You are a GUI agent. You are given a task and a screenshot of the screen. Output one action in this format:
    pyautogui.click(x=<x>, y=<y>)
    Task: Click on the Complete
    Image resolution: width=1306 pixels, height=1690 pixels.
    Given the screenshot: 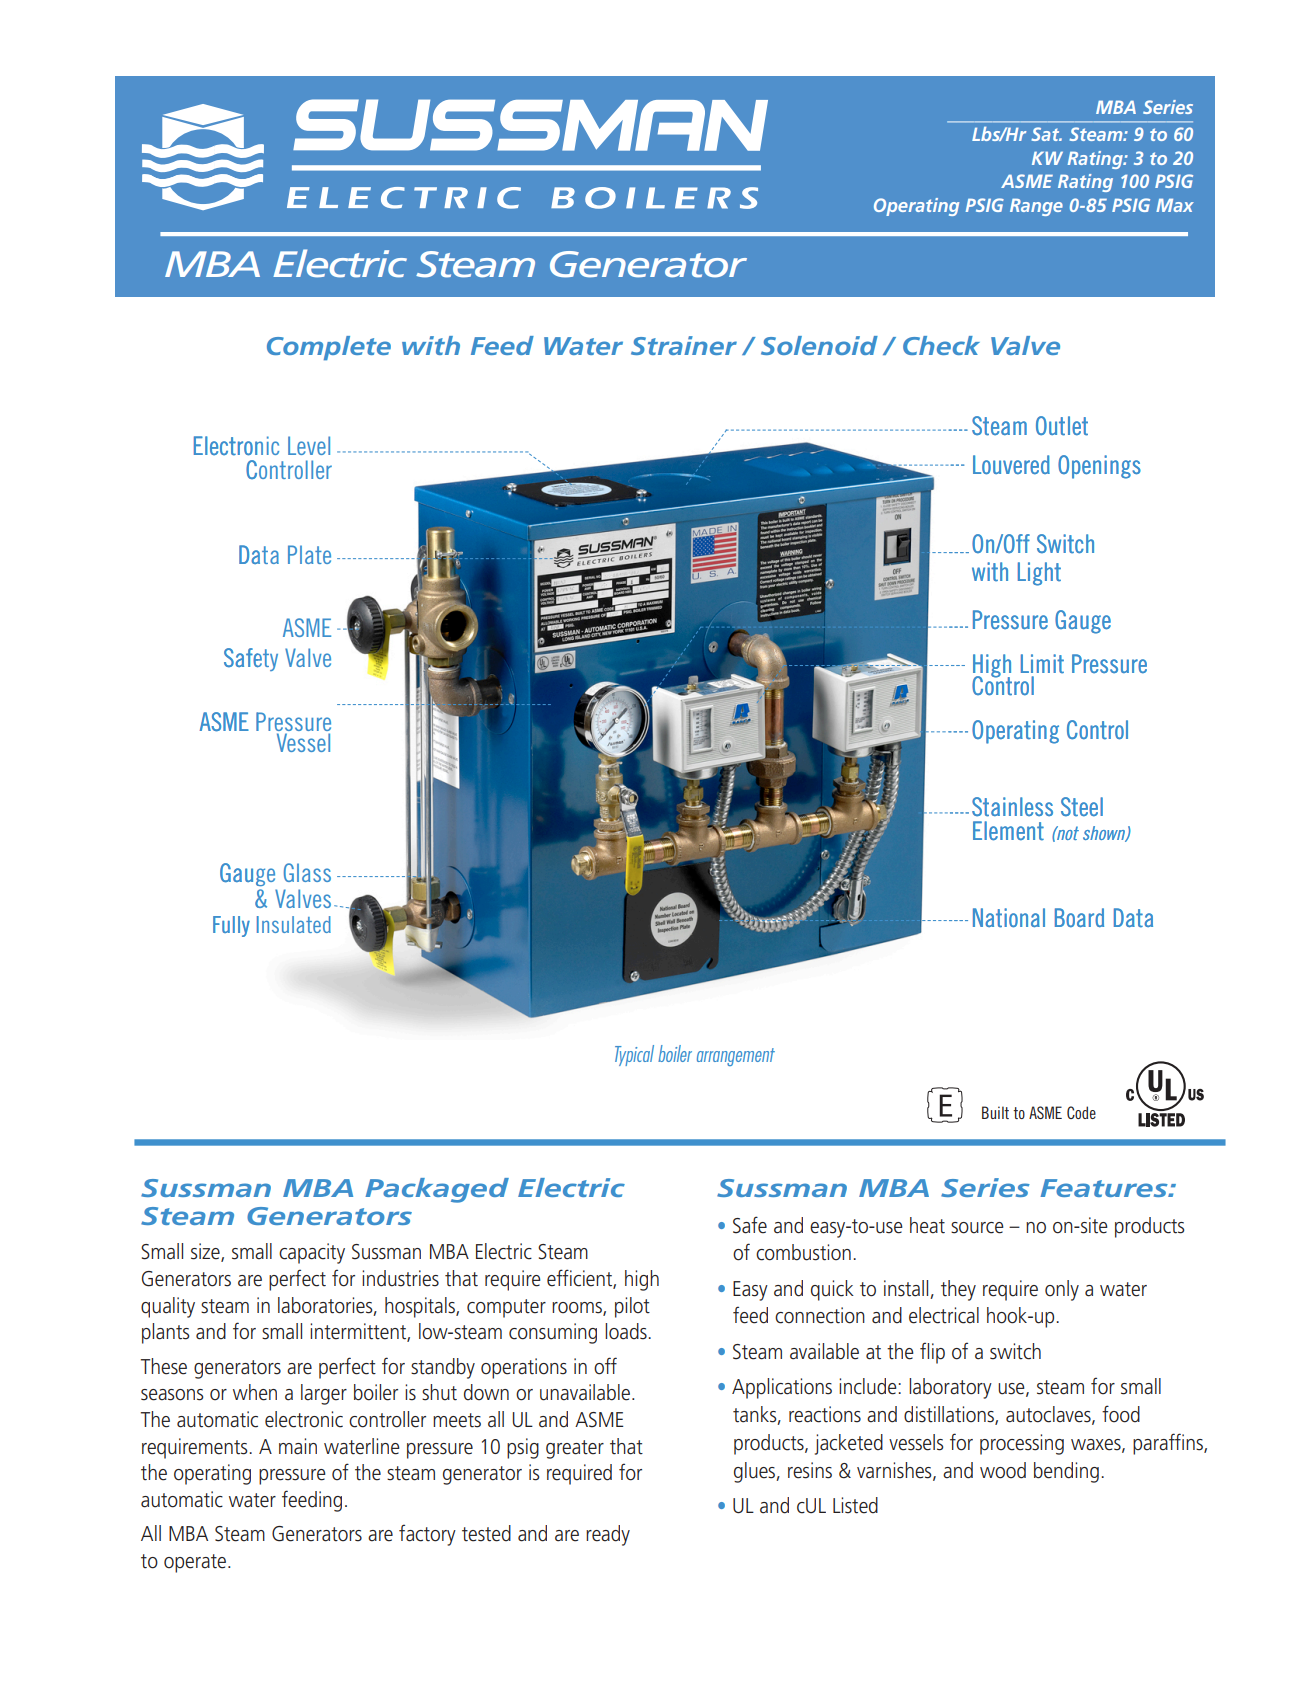 What is the action you would take?
    pyautogui.click(x=329, y=348)
